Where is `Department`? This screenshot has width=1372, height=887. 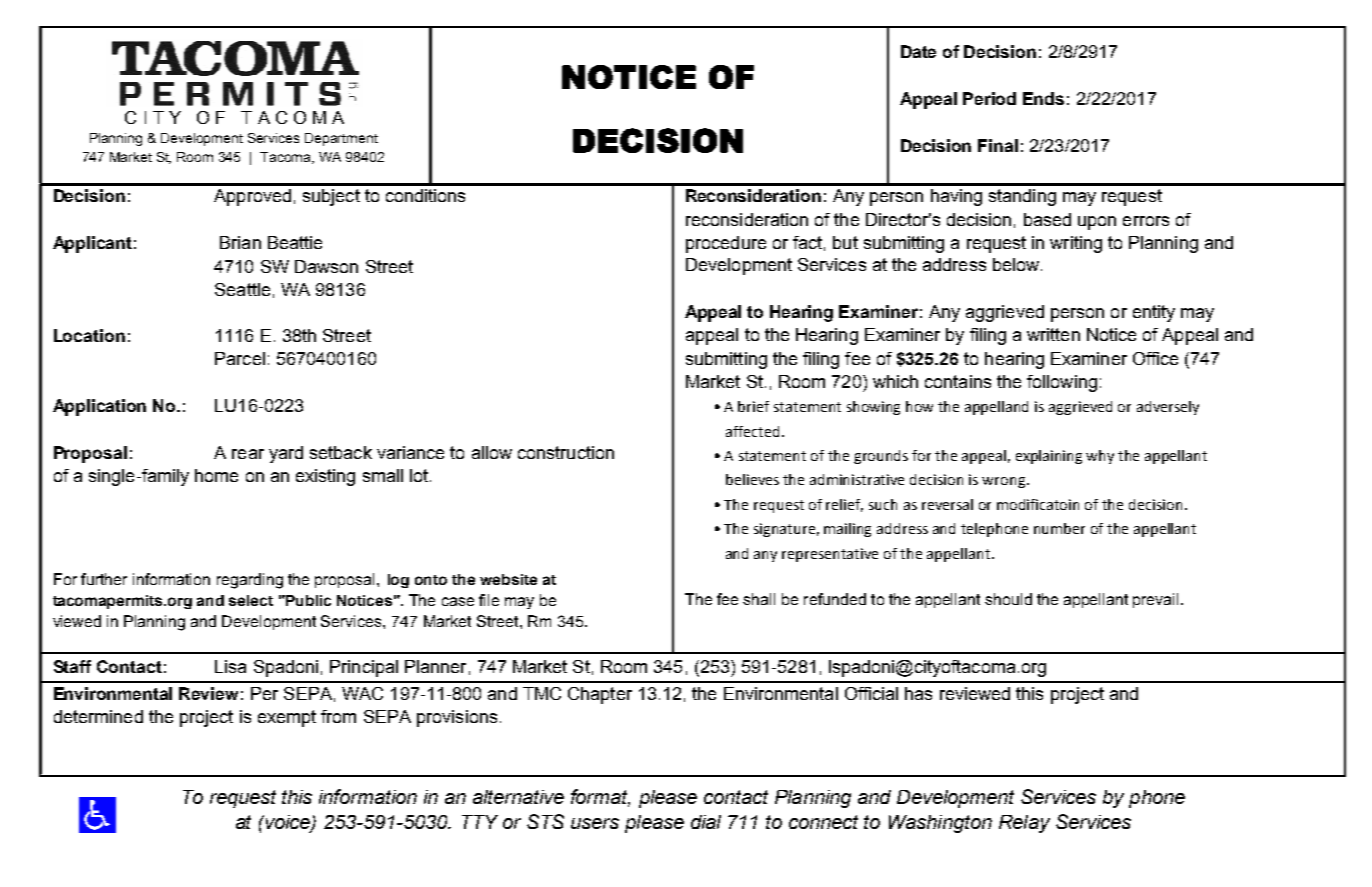 Department is located at coordinates (341, 139).
